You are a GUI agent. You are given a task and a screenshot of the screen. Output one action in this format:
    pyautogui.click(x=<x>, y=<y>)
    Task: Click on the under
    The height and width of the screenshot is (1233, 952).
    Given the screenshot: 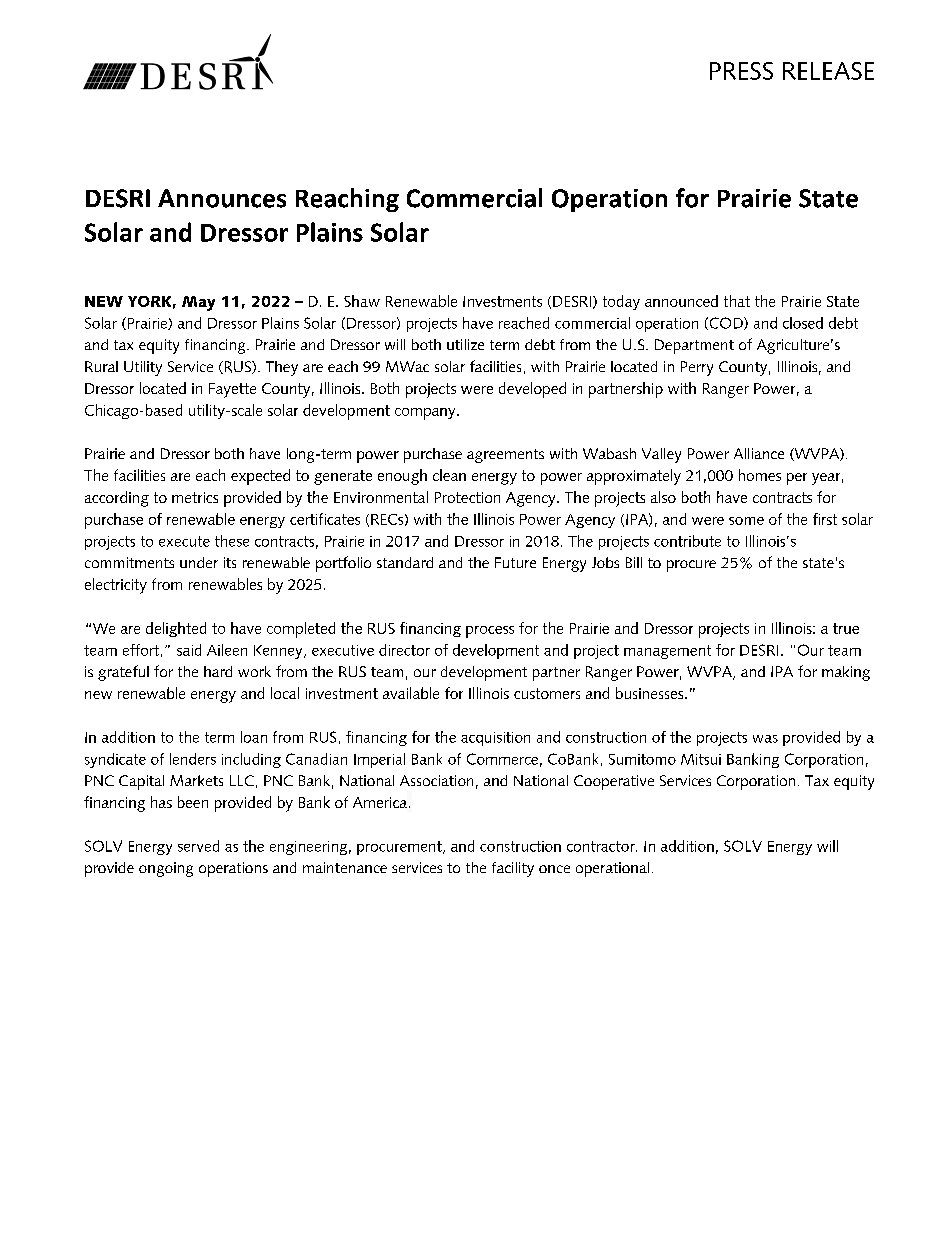 What is the action you would take?
    pyautogui.click(x=199, y=562)
